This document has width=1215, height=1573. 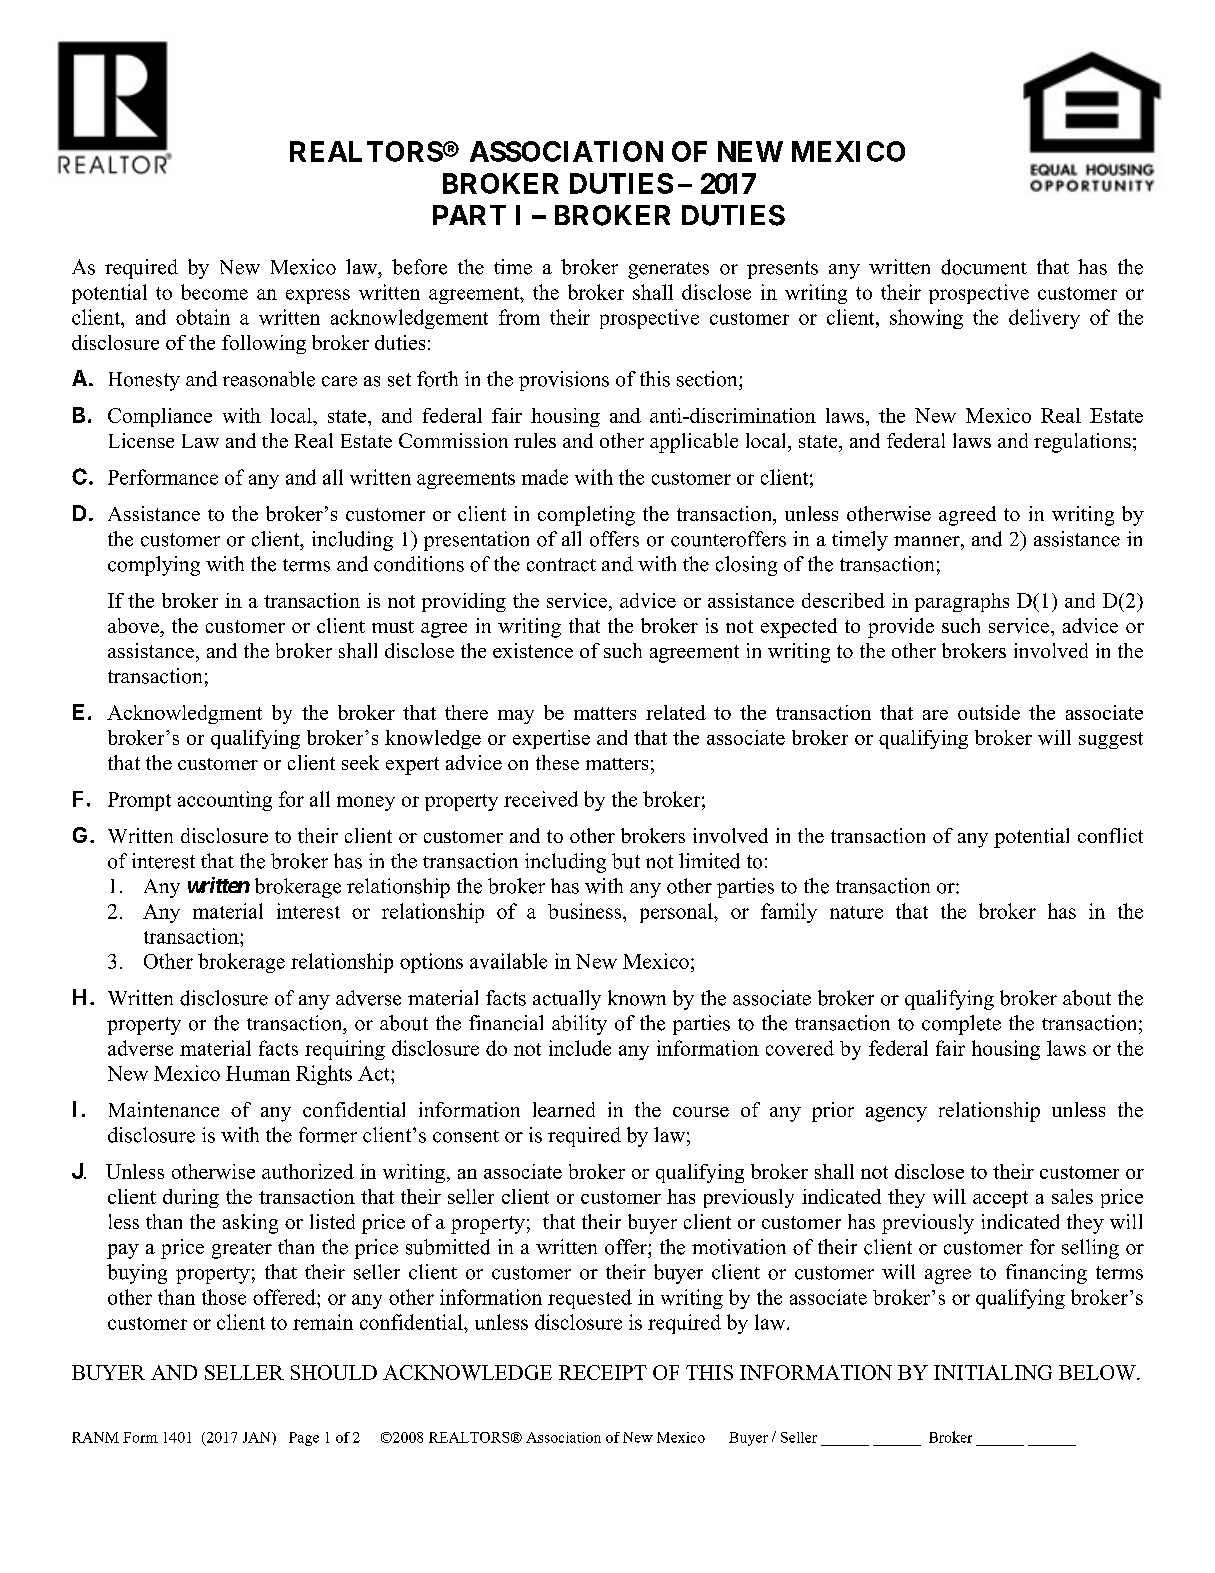 I want to click on include, so click(x=580, y=1048).
